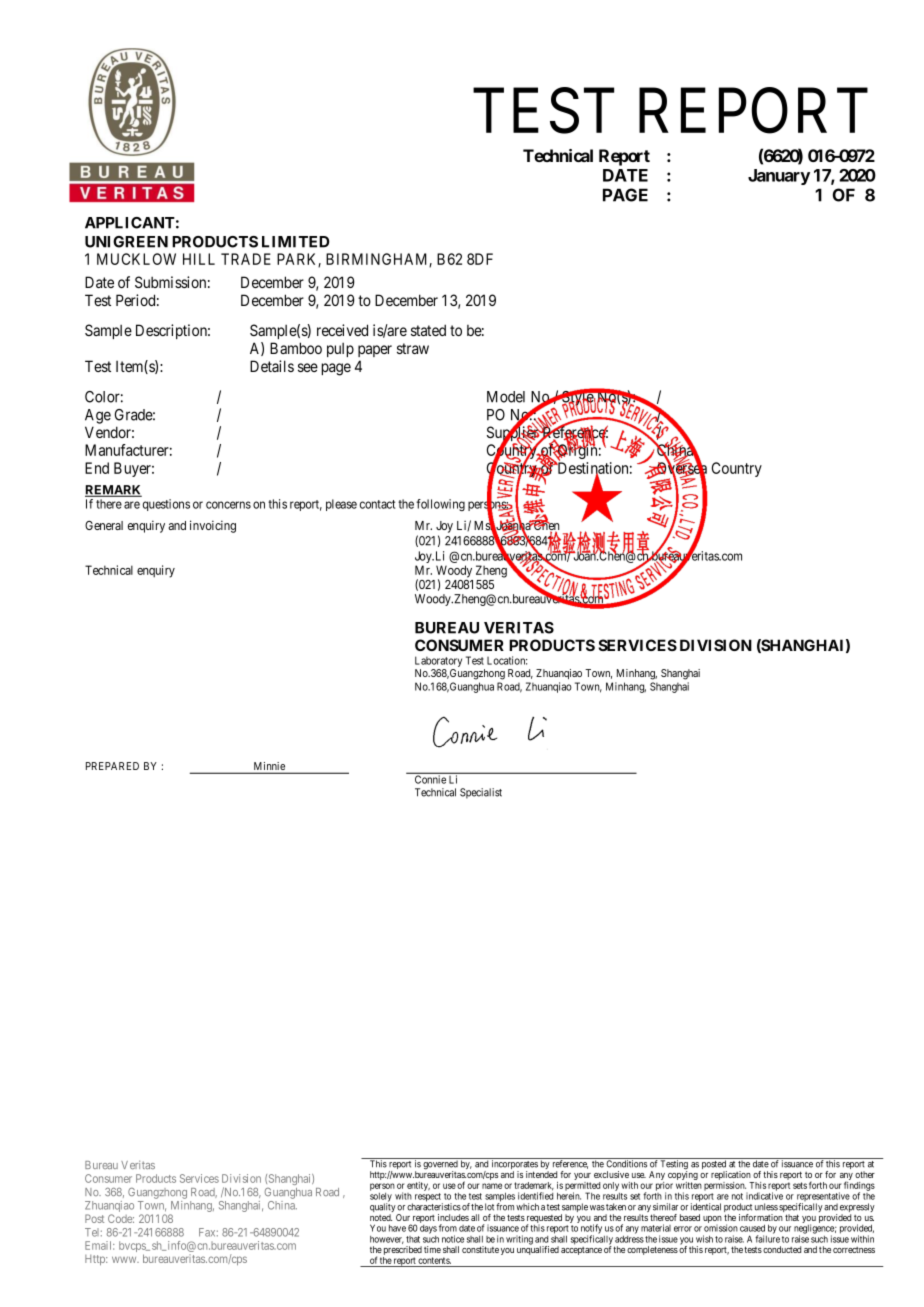 The height and width of the screenshot is (1307, 924). What do you see at coordinates (428, 330) in the screenshot?
I see `stated` at bounding box center [428, 330].
